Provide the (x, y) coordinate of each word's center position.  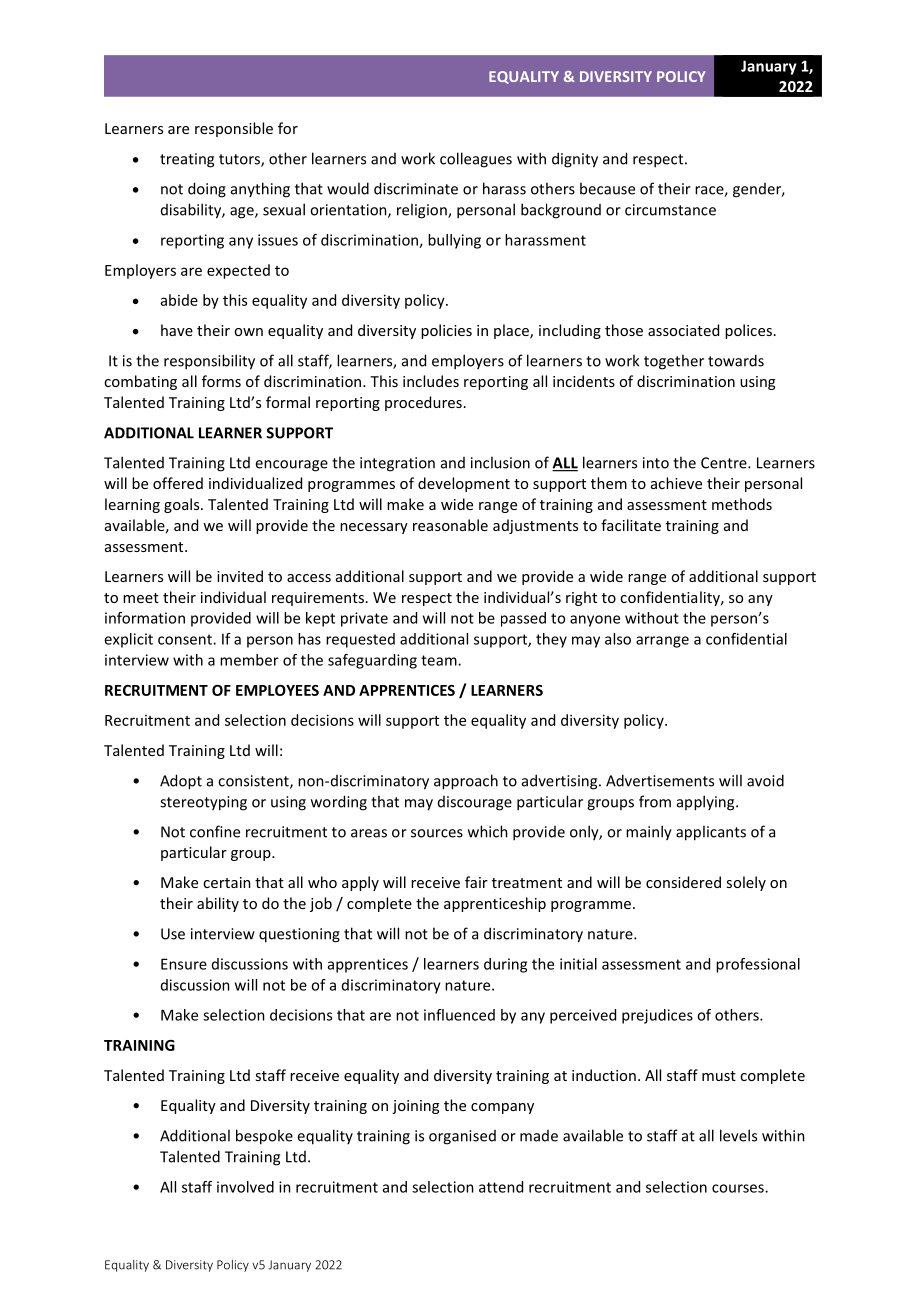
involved (245, 1187)
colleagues (476, 160)
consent (186, 639)
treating (187, 160)
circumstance (670, 210)
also (618, 639)
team (440, 660)
